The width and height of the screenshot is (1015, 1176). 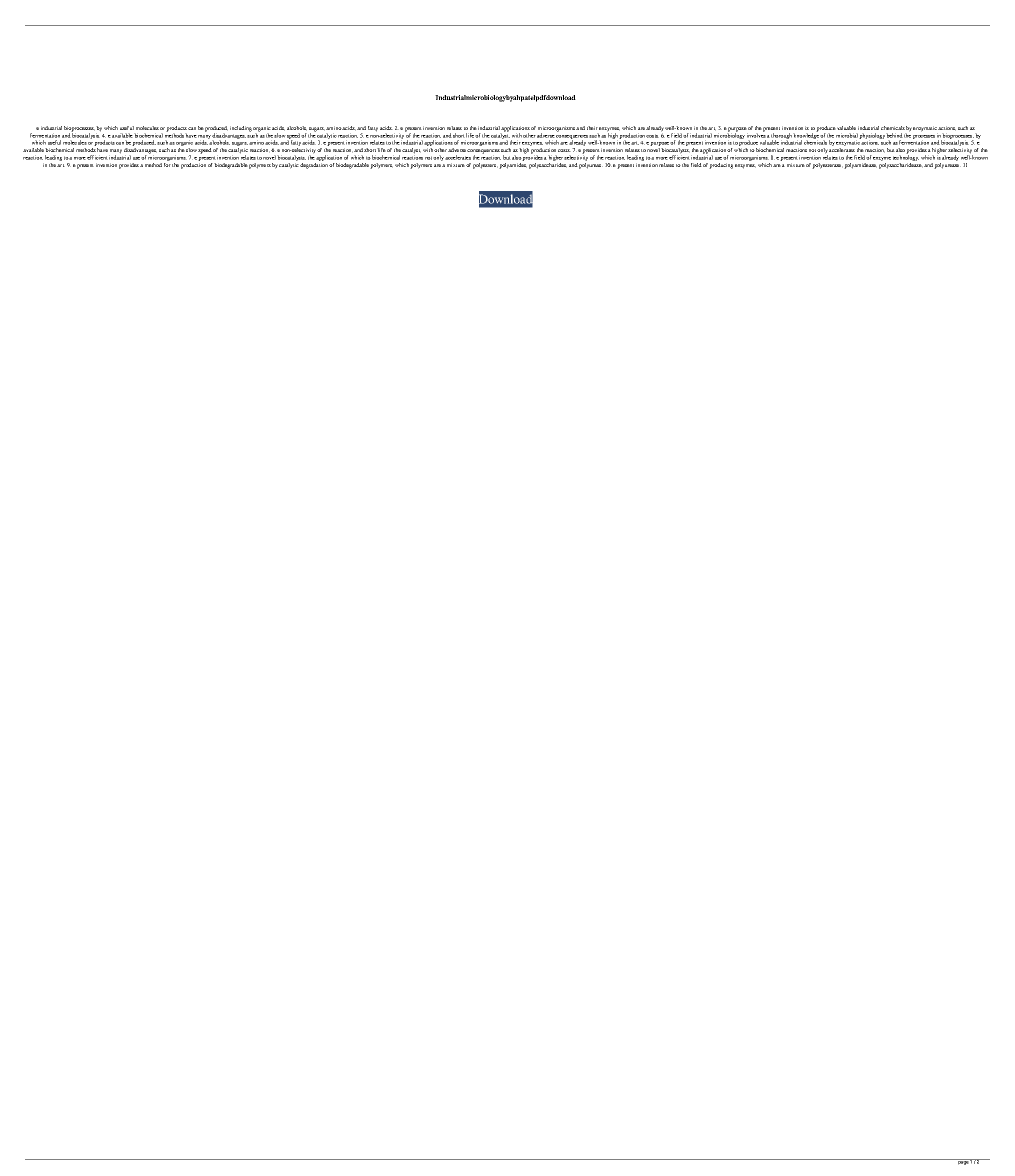 What do you see at coordinates (485, 166) in the screenshot?
I see `polyesters` at bounding box center [485, 166].
